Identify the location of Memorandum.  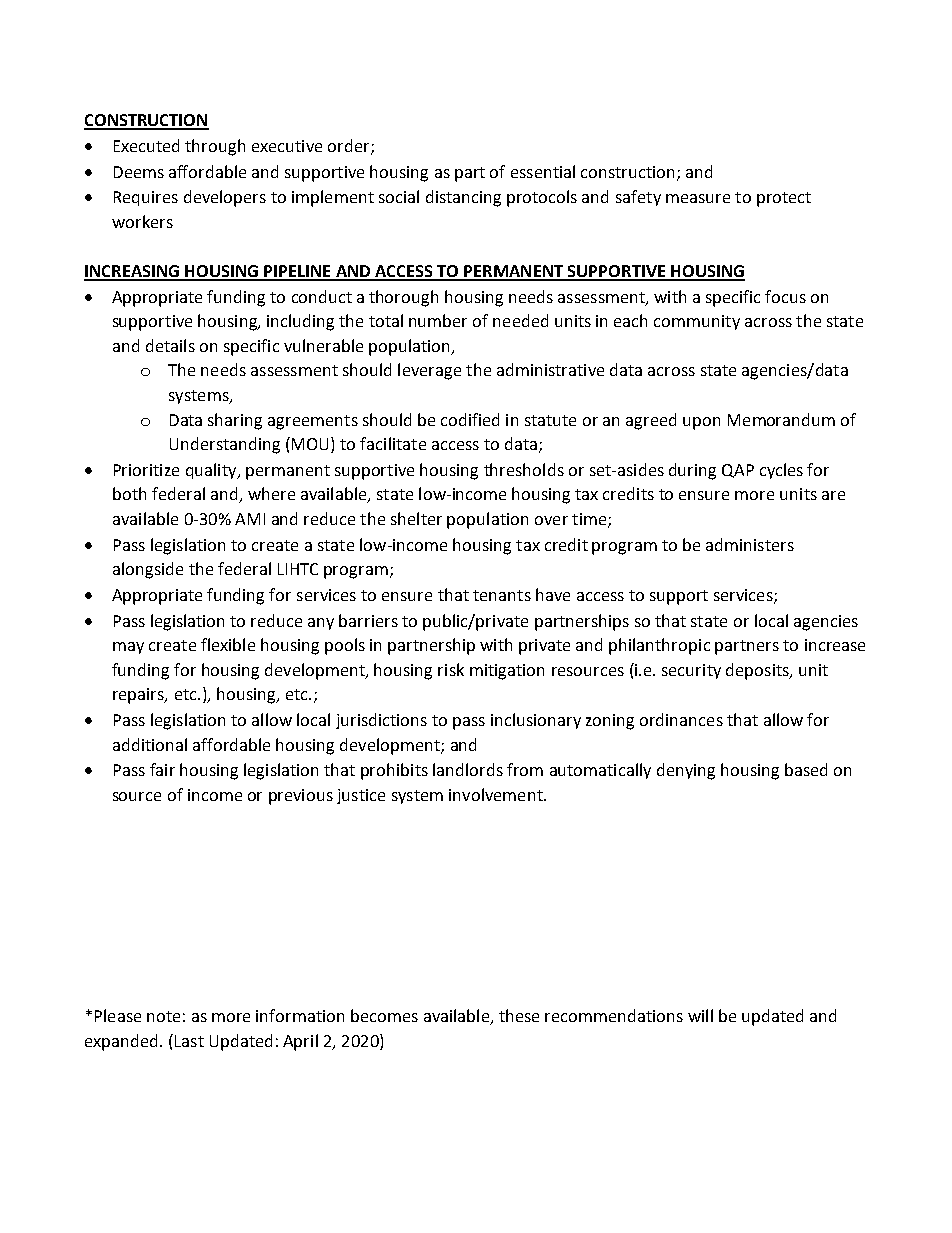
(781, 419).
